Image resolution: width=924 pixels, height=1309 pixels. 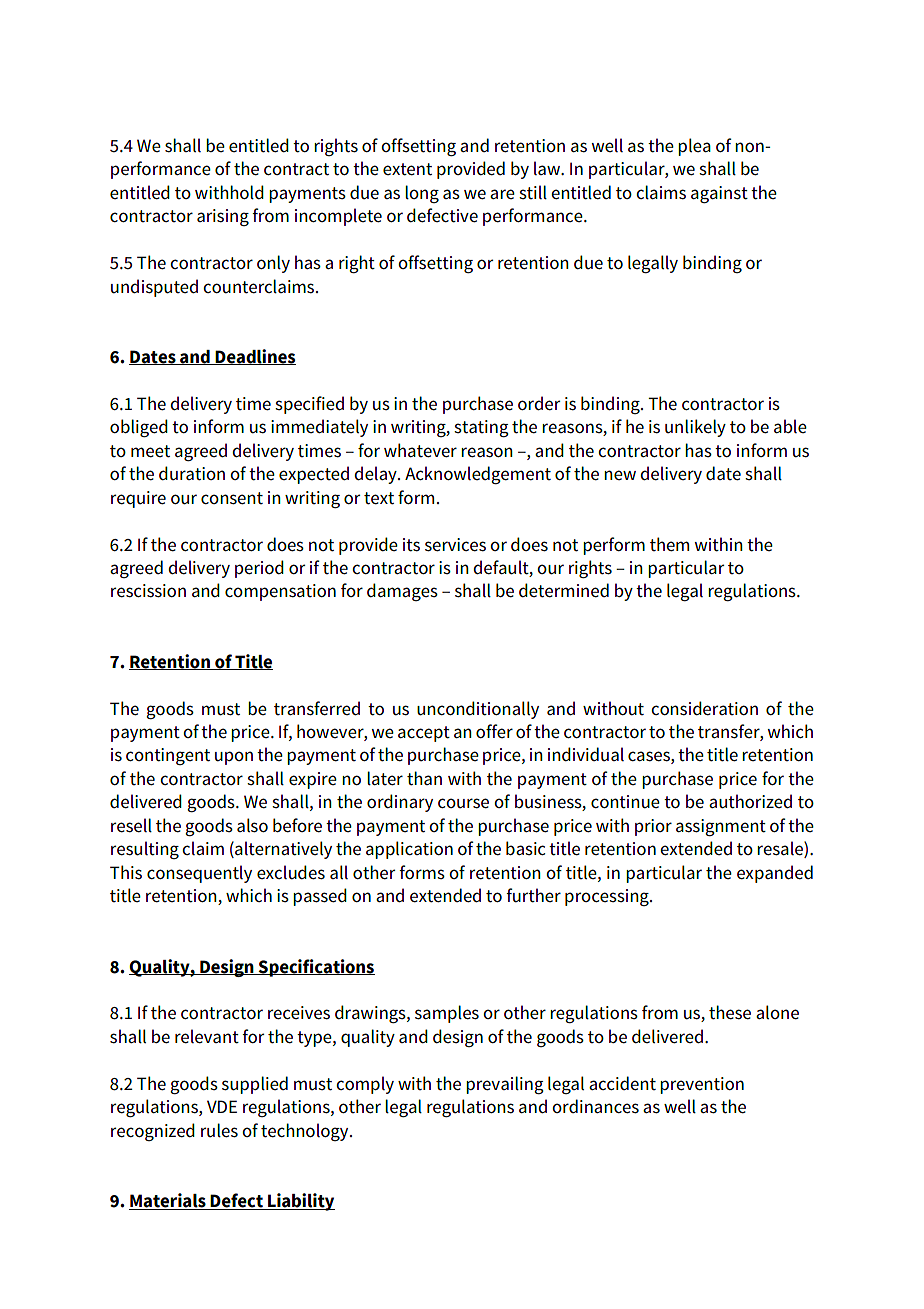 I want to click on consequently, so click(x=199, y=874).
